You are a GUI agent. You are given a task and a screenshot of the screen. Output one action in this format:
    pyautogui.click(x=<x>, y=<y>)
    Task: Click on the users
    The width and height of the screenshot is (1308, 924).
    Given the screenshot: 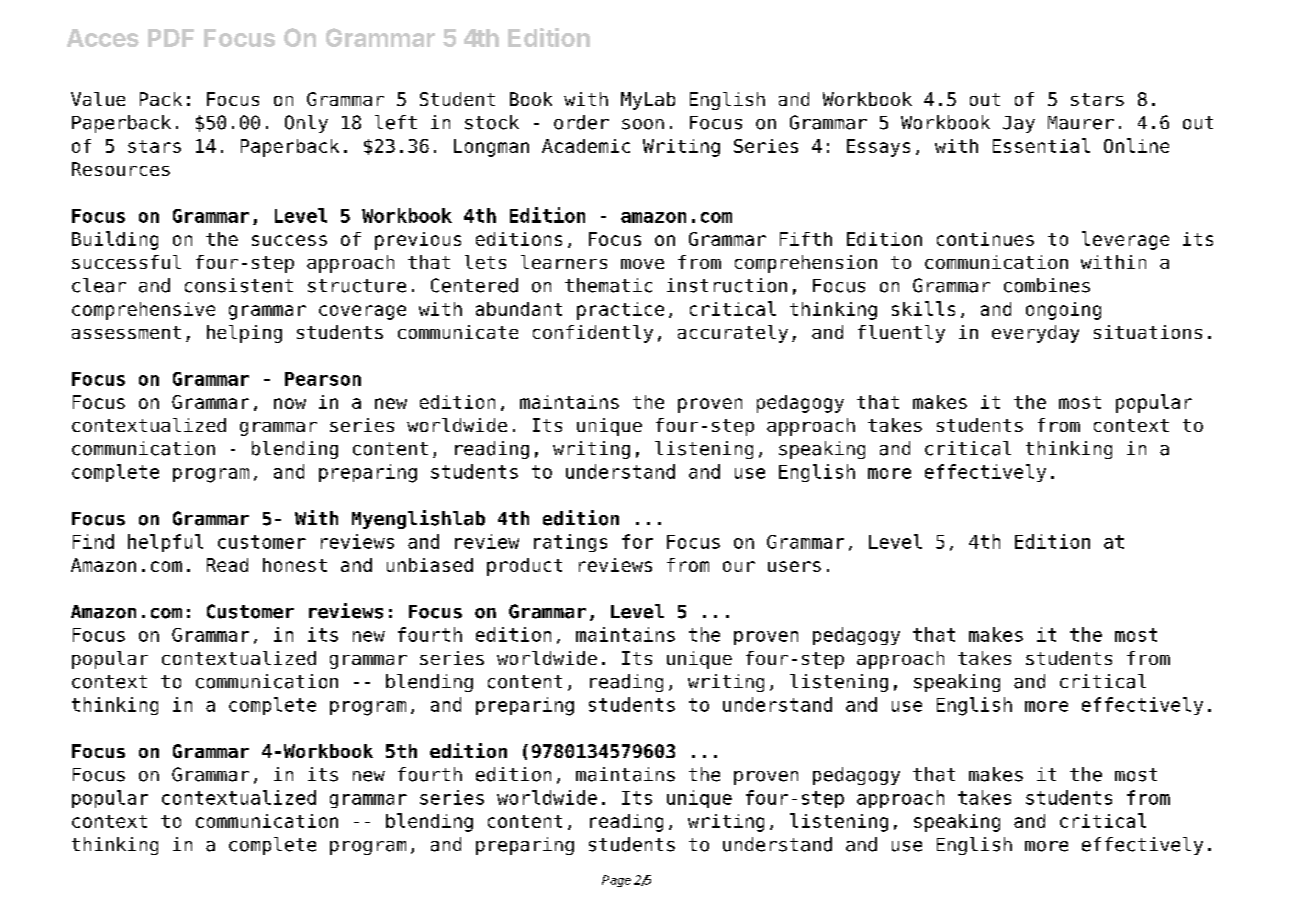 What is the action you would take?
    pyautogui.click(x=794, y=566)
